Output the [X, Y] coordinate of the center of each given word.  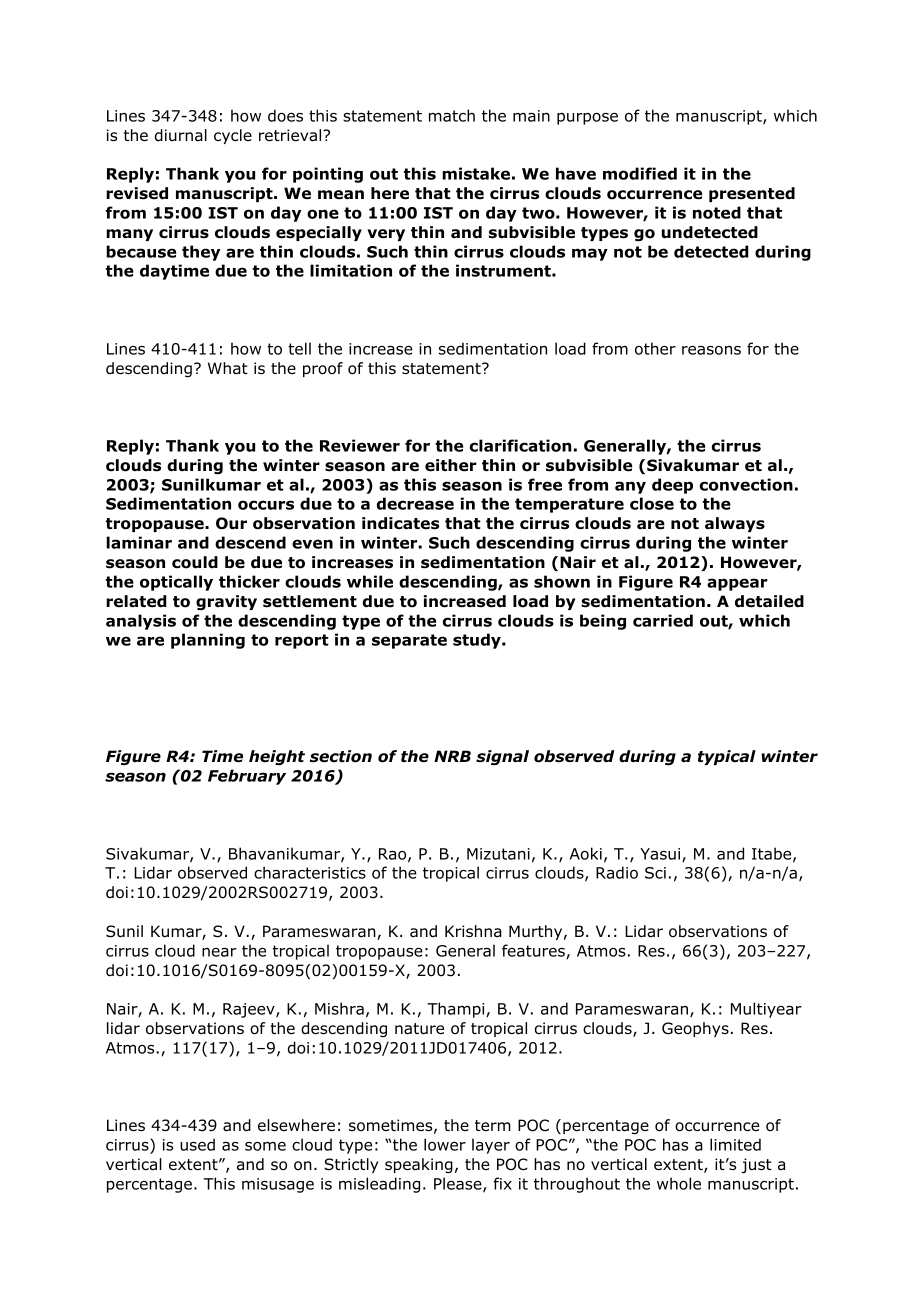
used [197, 1144]
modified [640, 173]
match [452, 115]
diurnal [181, 135]
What [228, 368]
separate [409, 641]
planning [208, 641]
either [451, 465]
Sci [655, 873]
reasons [711, 350]
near [219, 952]
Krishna [473, 931]
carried [663, 620]
